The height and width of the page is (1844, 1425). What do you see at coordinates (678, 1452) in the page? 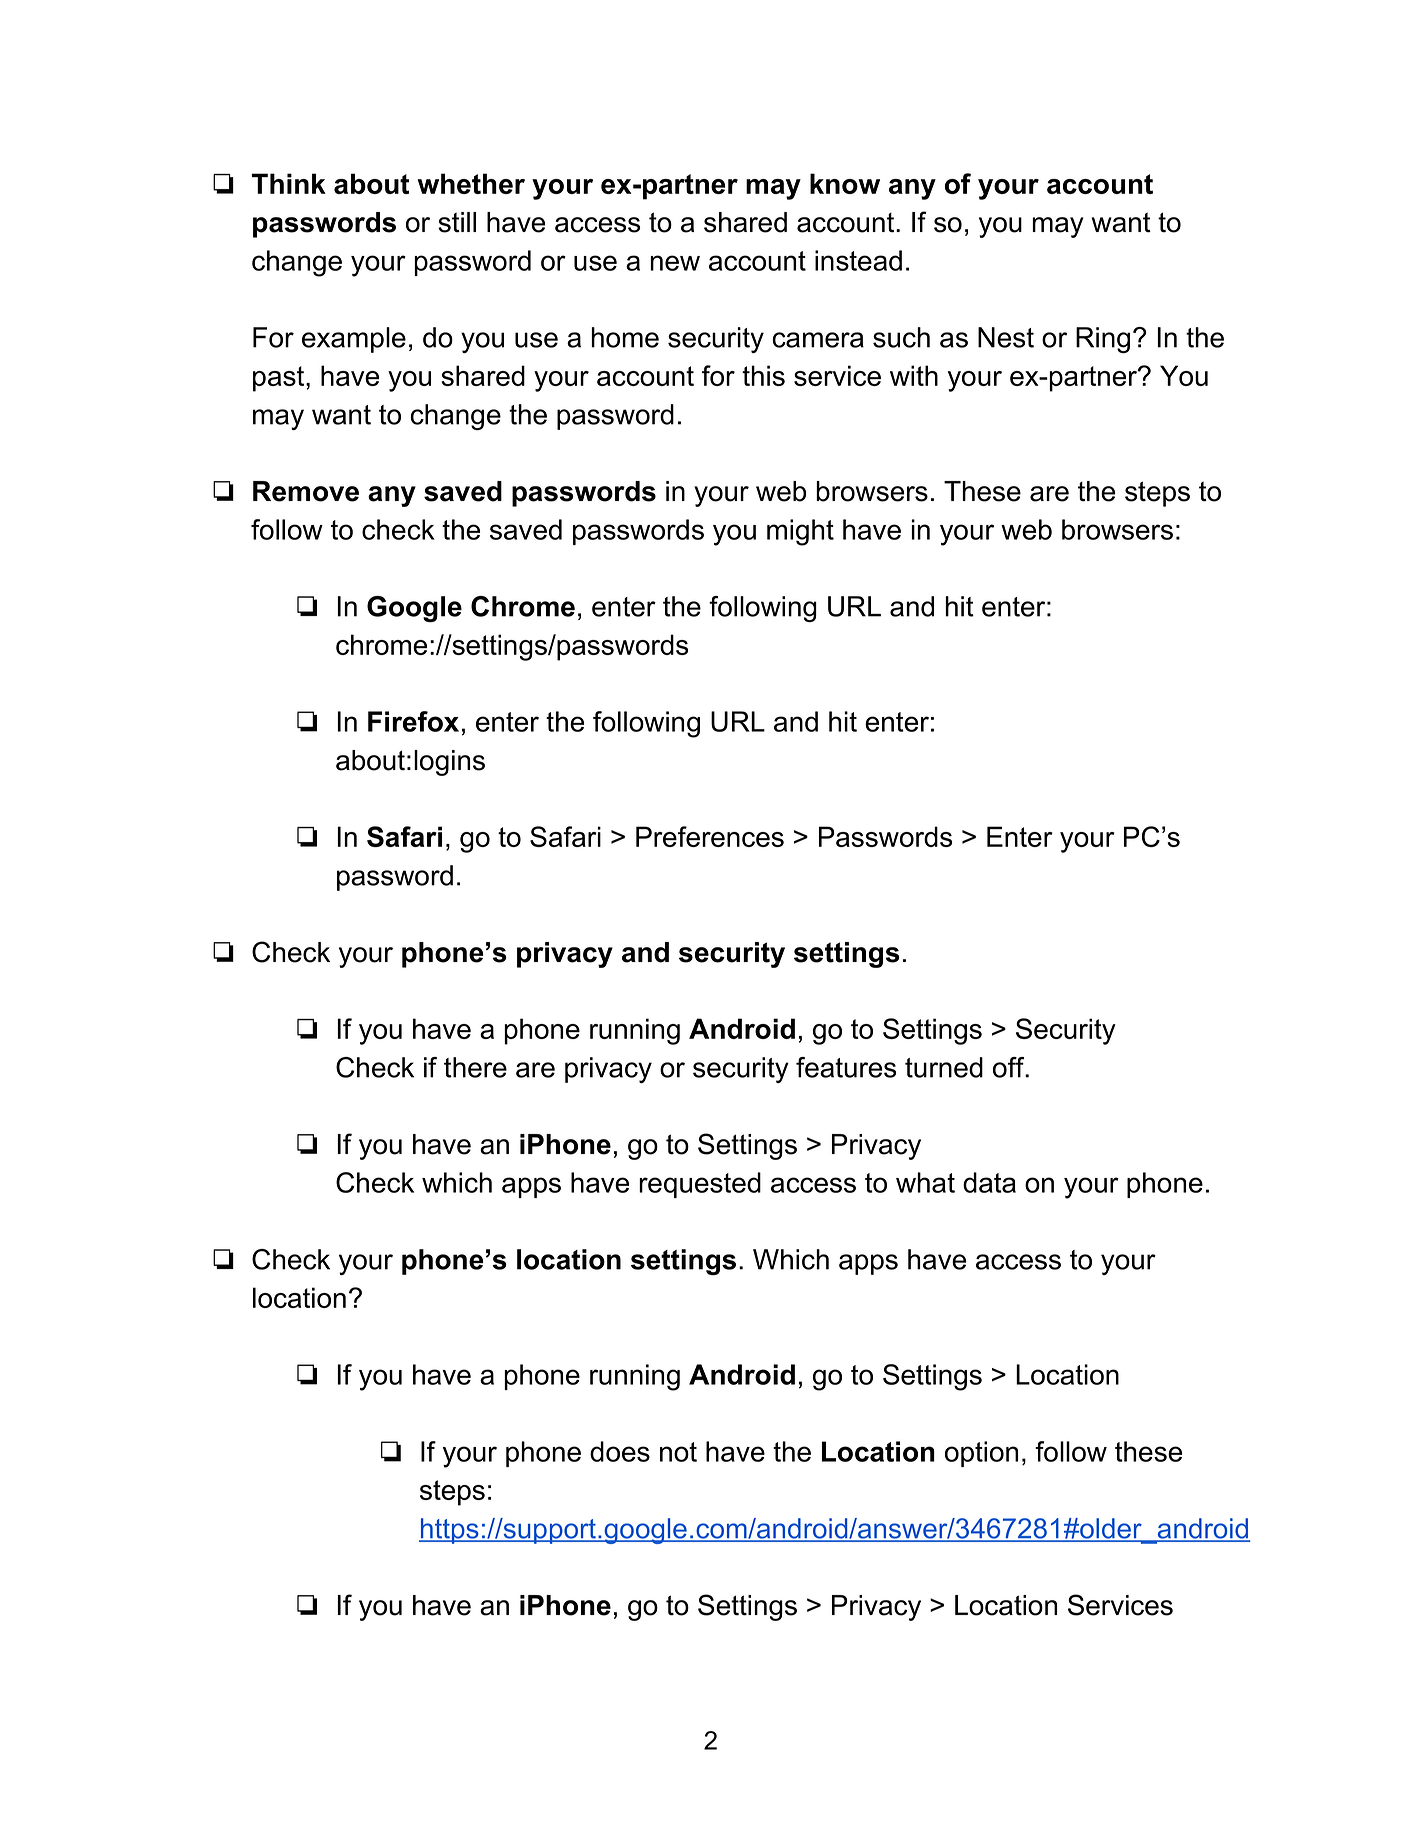
I see `not` at bounding box center [678, 1452].
